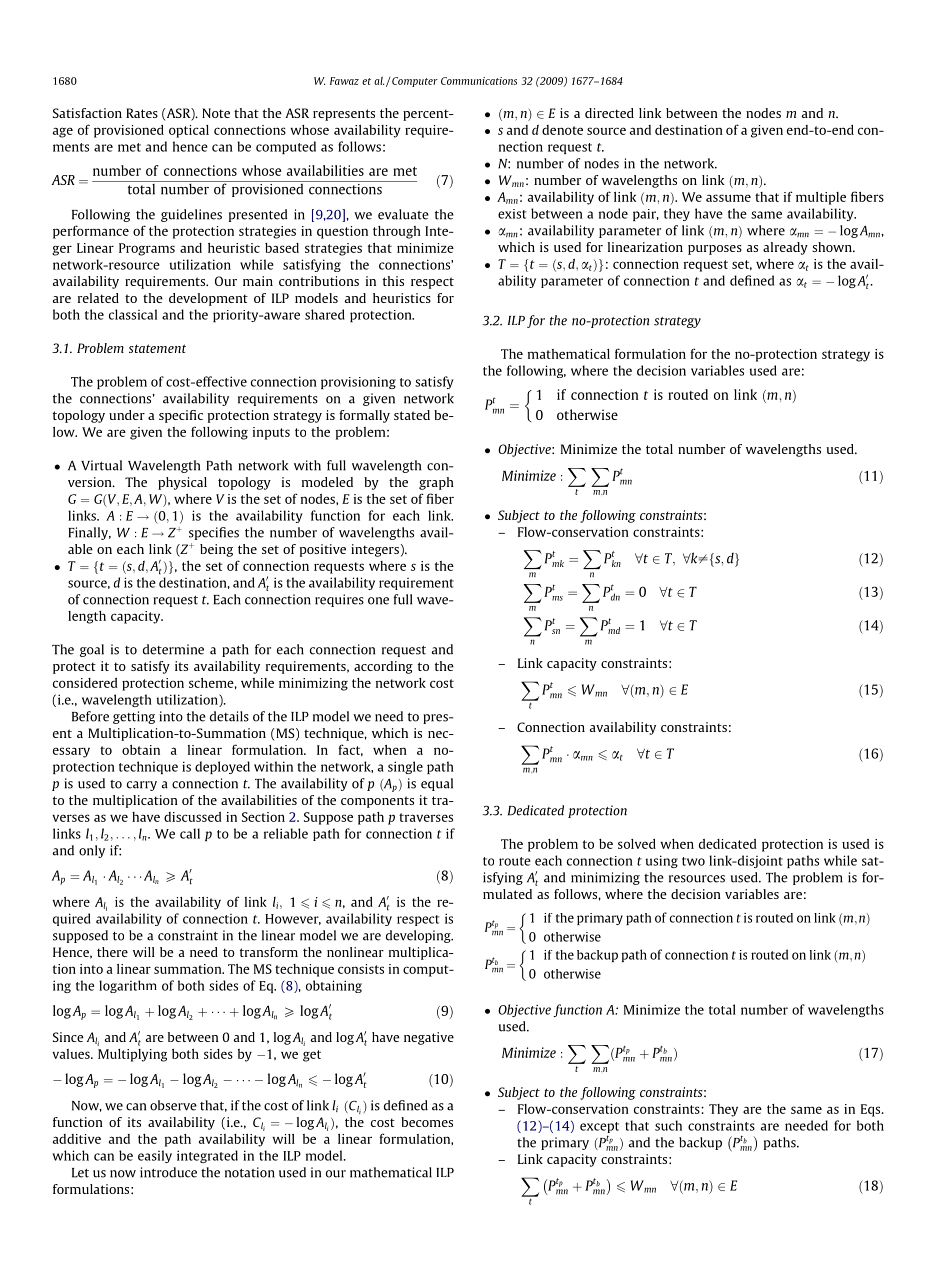 Image resolution: width=952 pixels, height=1270 pixels. What do you see at coordinates (427, 1122) in the screenshot?
I see `becomes` at bounding box center [427, 1122].
